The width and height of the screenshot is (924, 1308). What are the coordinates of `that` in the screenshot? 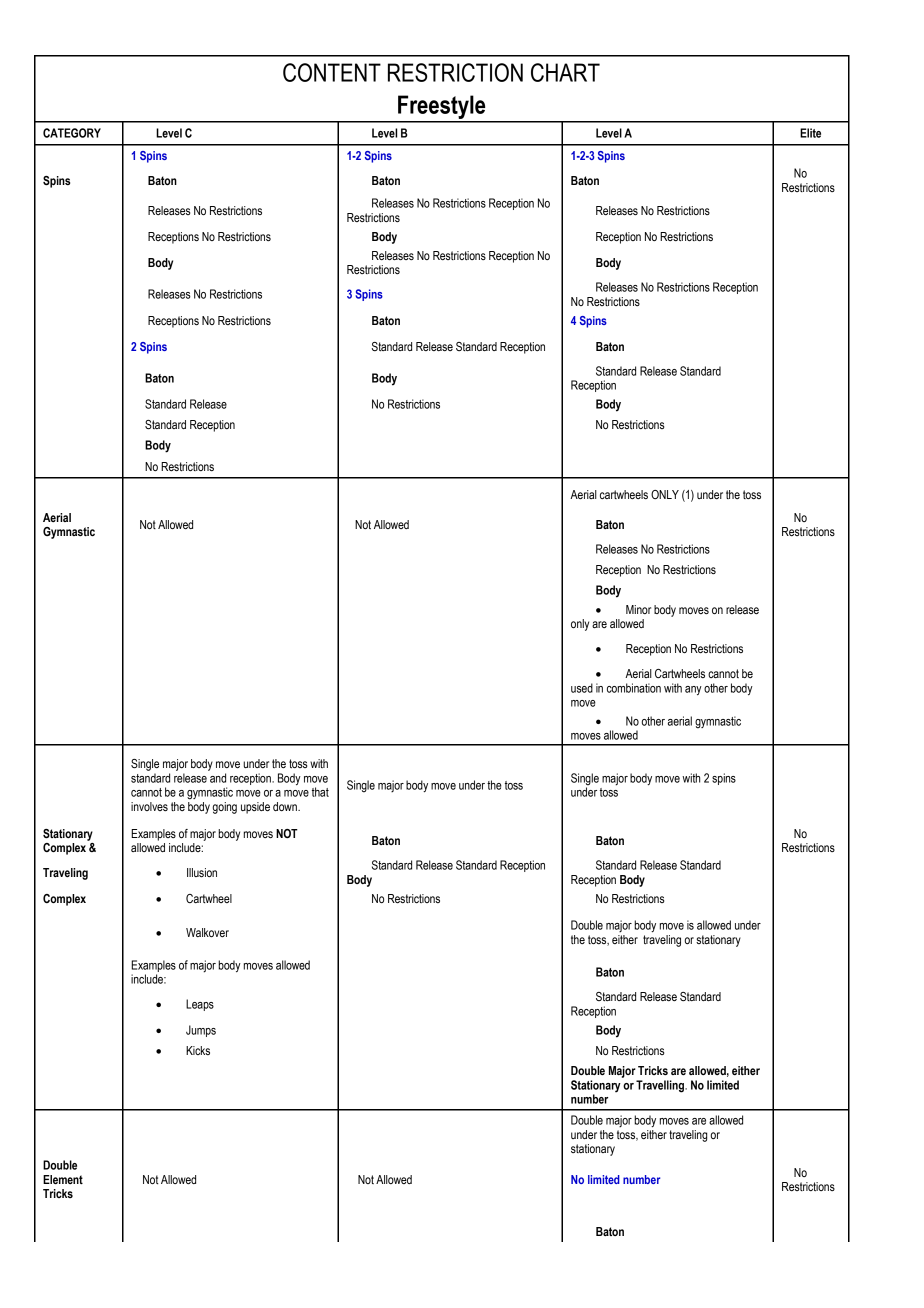 It's located at (320, 792).
